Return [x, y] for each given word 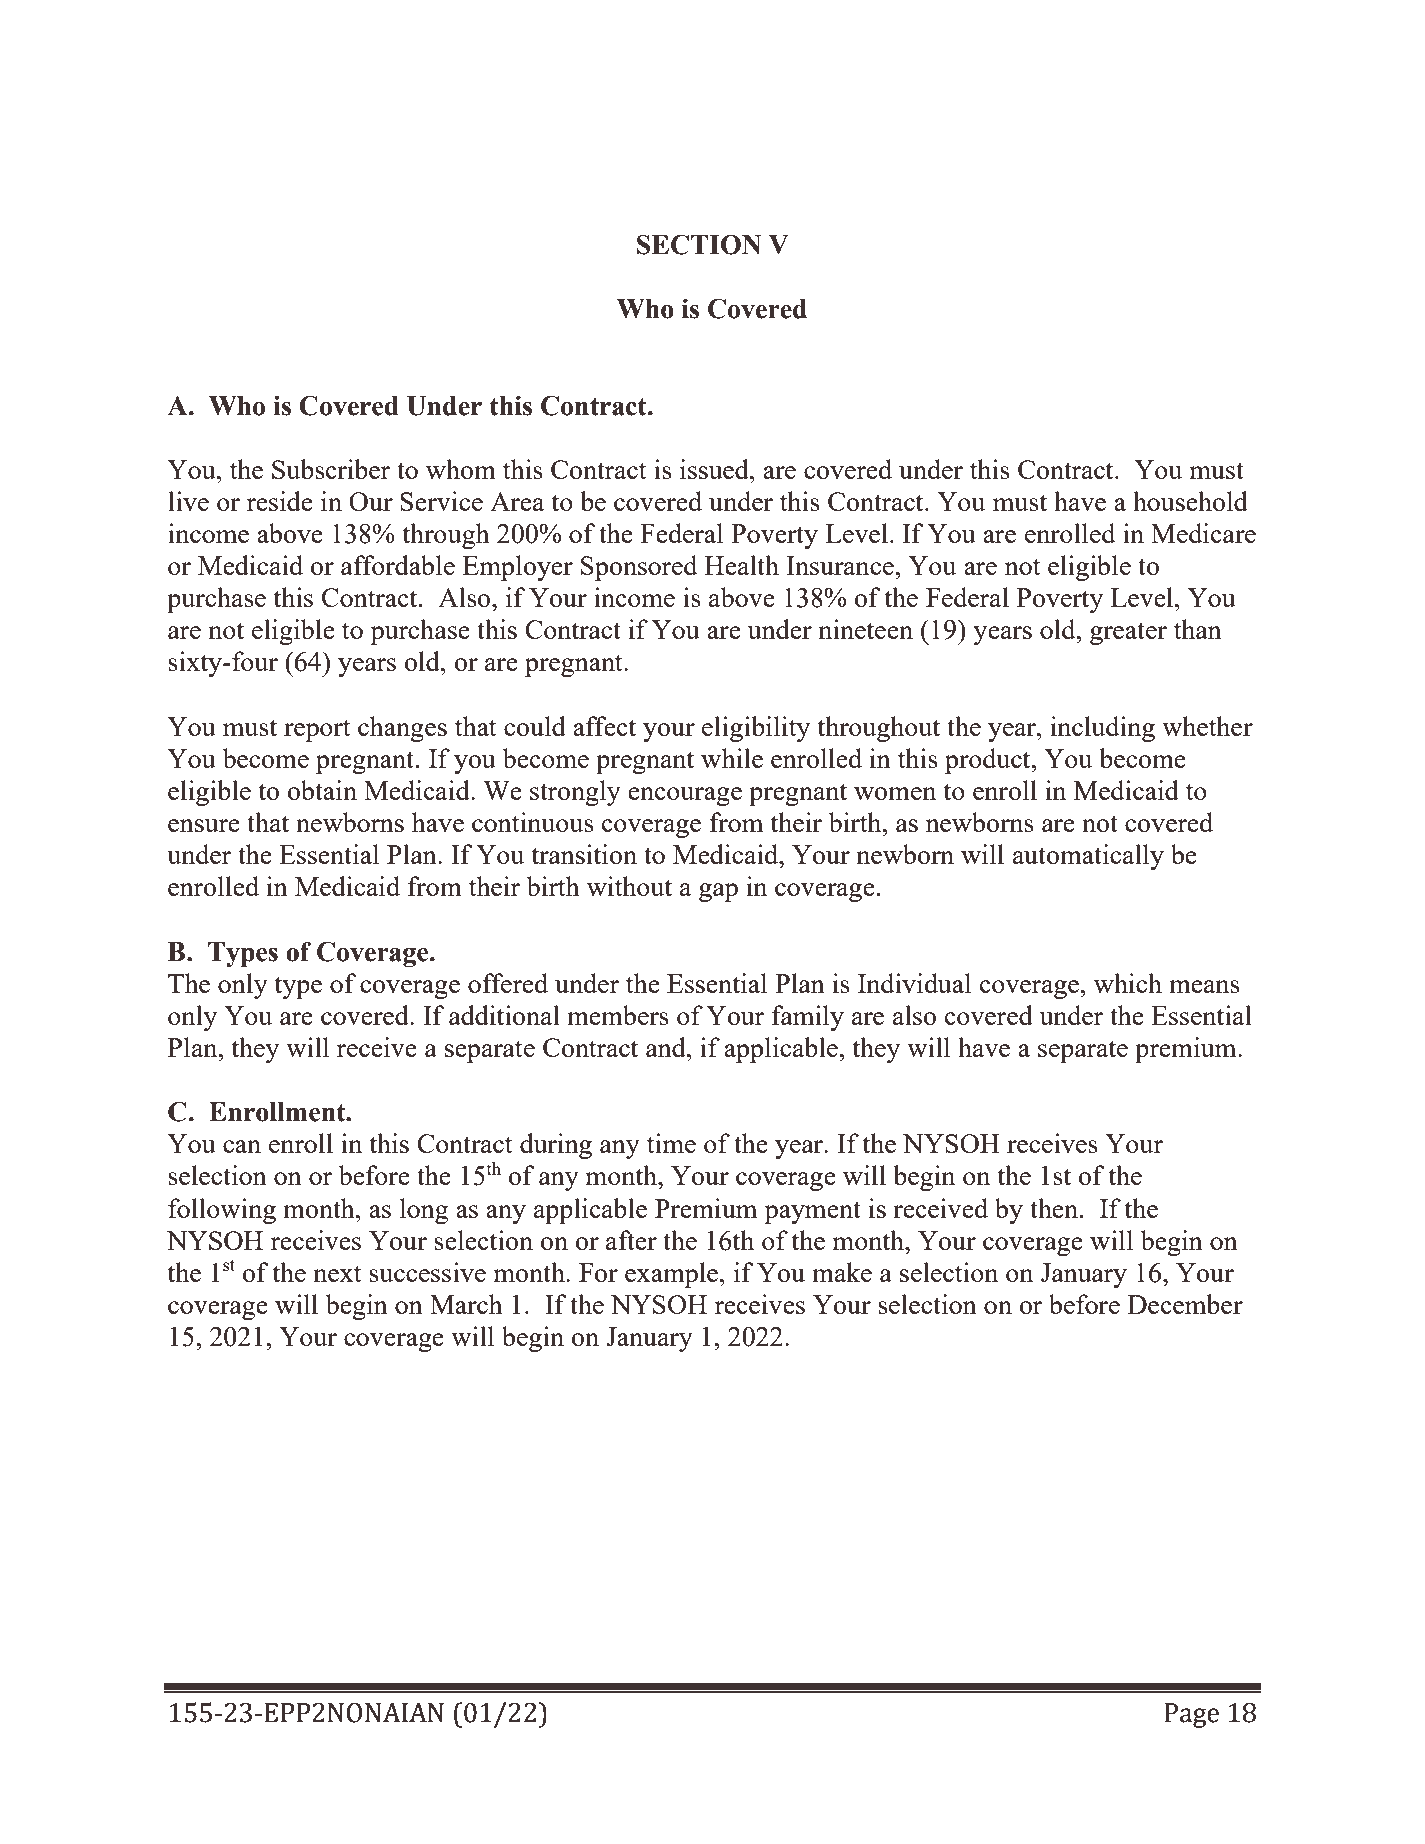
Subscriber [331, 469]
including [1102, 729]
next [337, 1273]
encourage [685, 796]
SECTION [699, 244]
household [1190, 501]
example [673, 1275]
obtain [322, 790]
